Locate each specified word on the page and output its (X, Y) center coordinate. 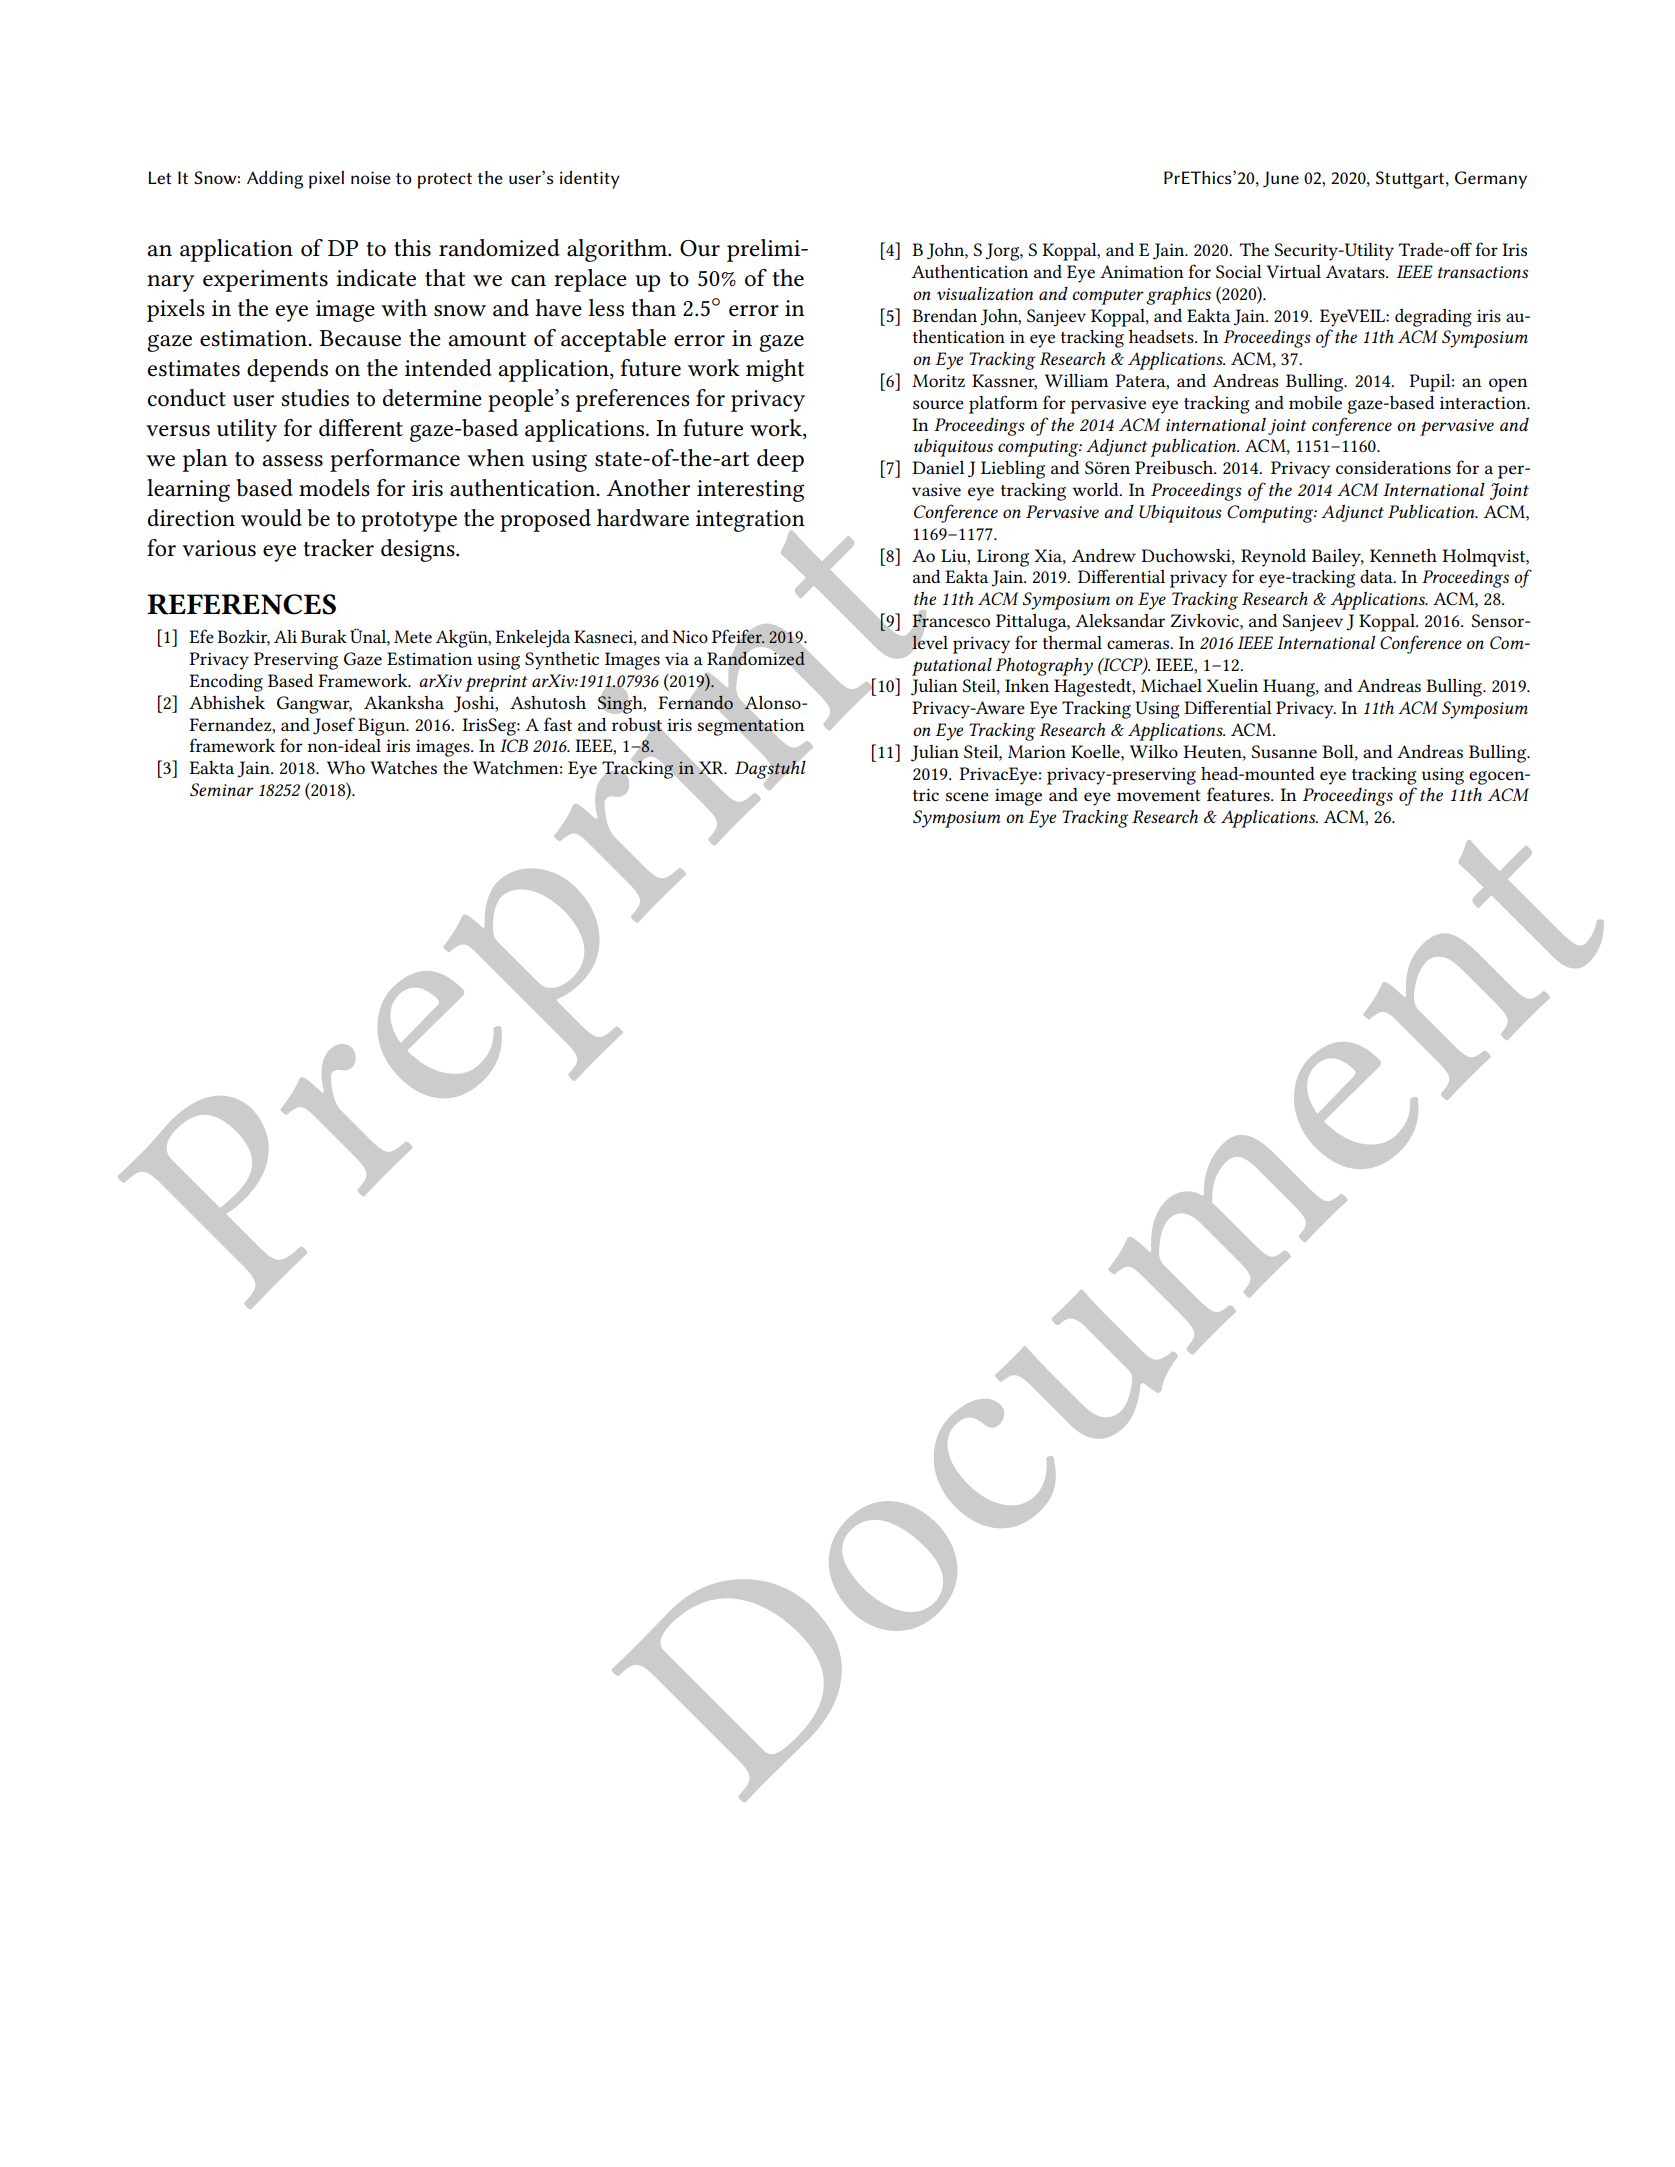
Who (346, 767)
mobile (1315, 402)
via (677, 658)
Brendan (944, 315)
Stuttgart (1411, 180)
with (404, 308)
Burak (324, 636)
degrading (1433, 318)
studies (315, 398)
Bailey (1338, 557)
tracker (339, 548)
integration (750, 522)
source (938, 404)
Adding (275, 180)
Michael (1171, 685)
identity (590, 180)
